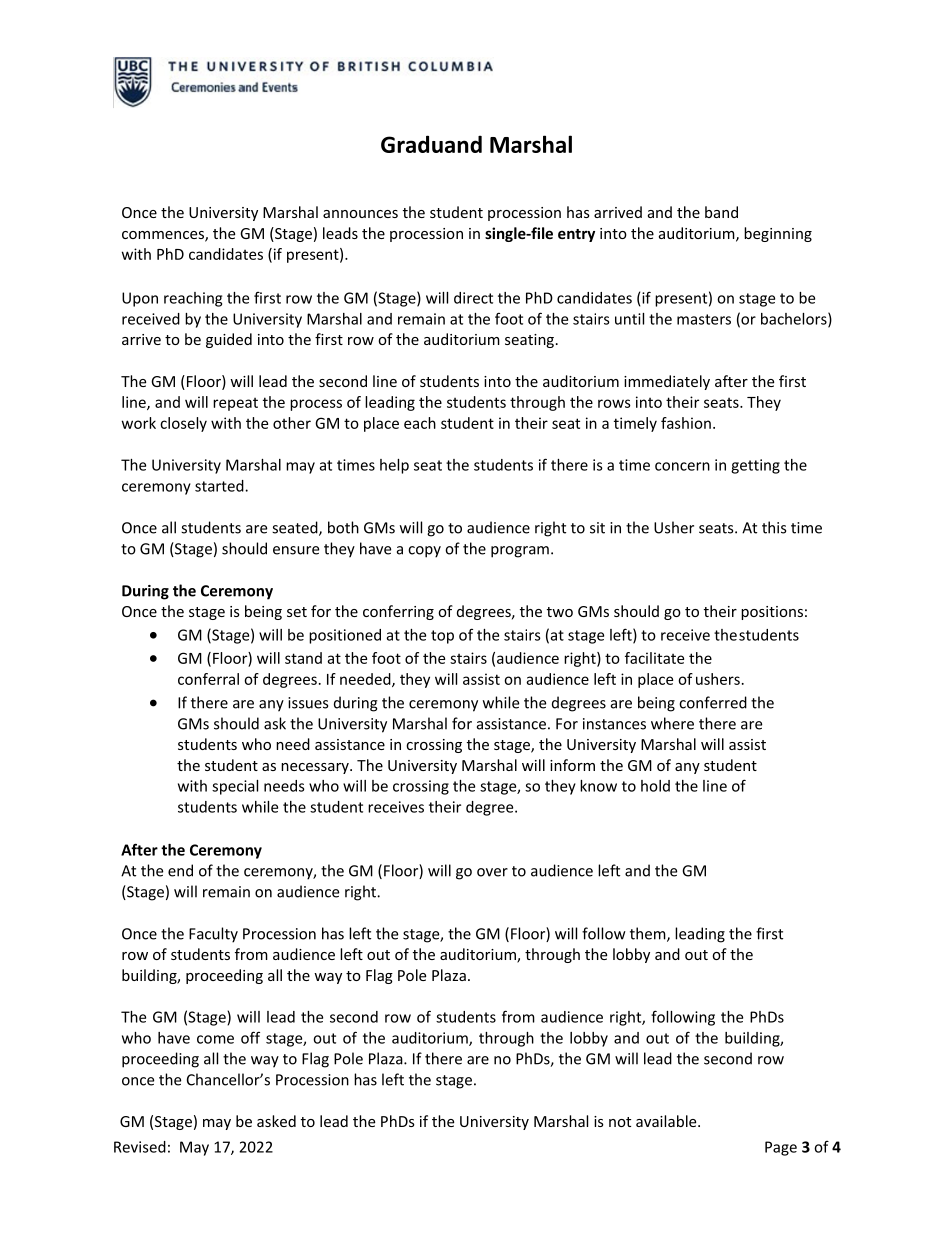 This screenshot has height=1233, width=952. Describe the element at coordinates (442, 637) in the screenshot. I see `top` at that location.
